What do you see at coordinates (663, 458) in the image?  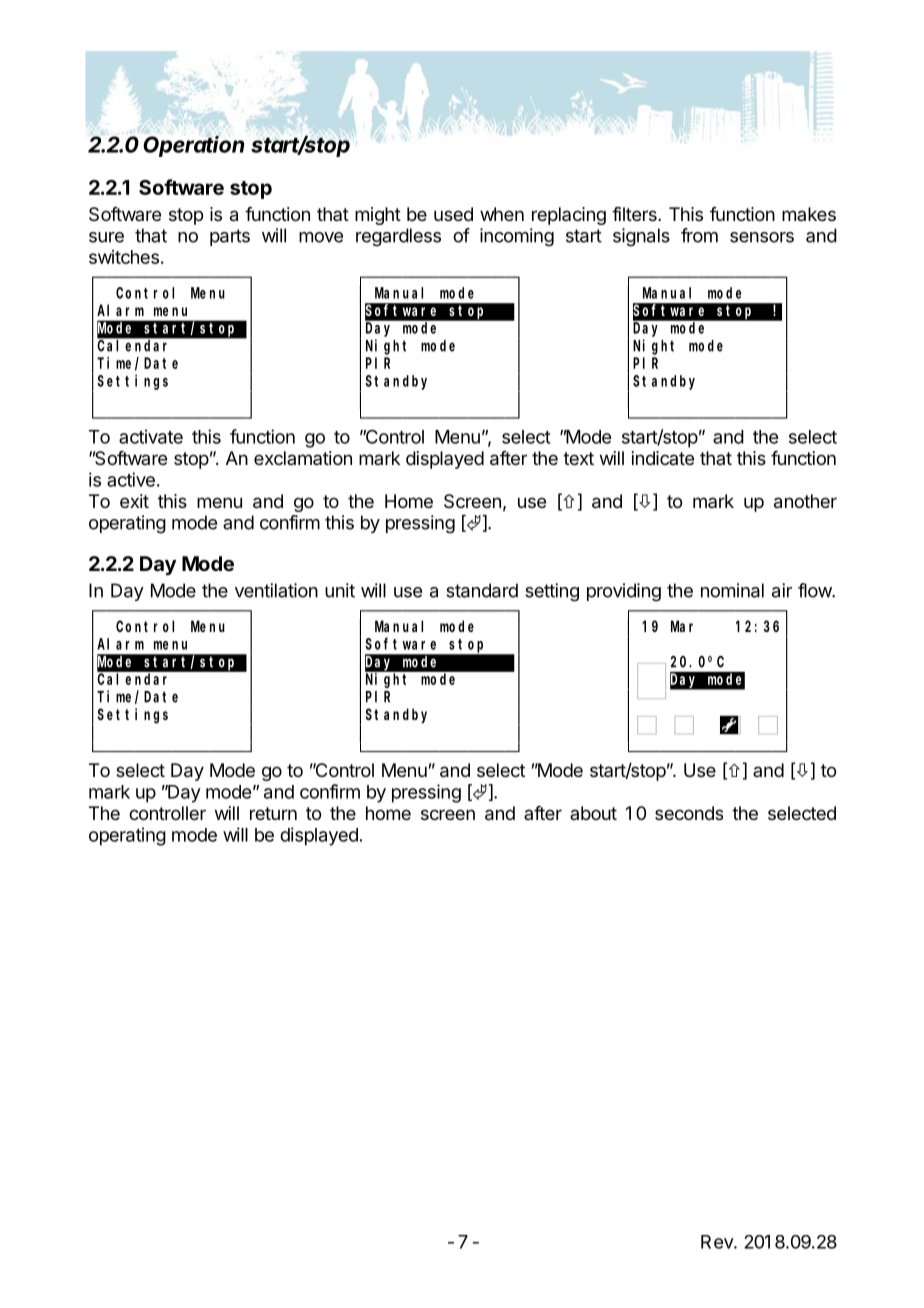 I see `indicate` at bounding box center [663, 458].
